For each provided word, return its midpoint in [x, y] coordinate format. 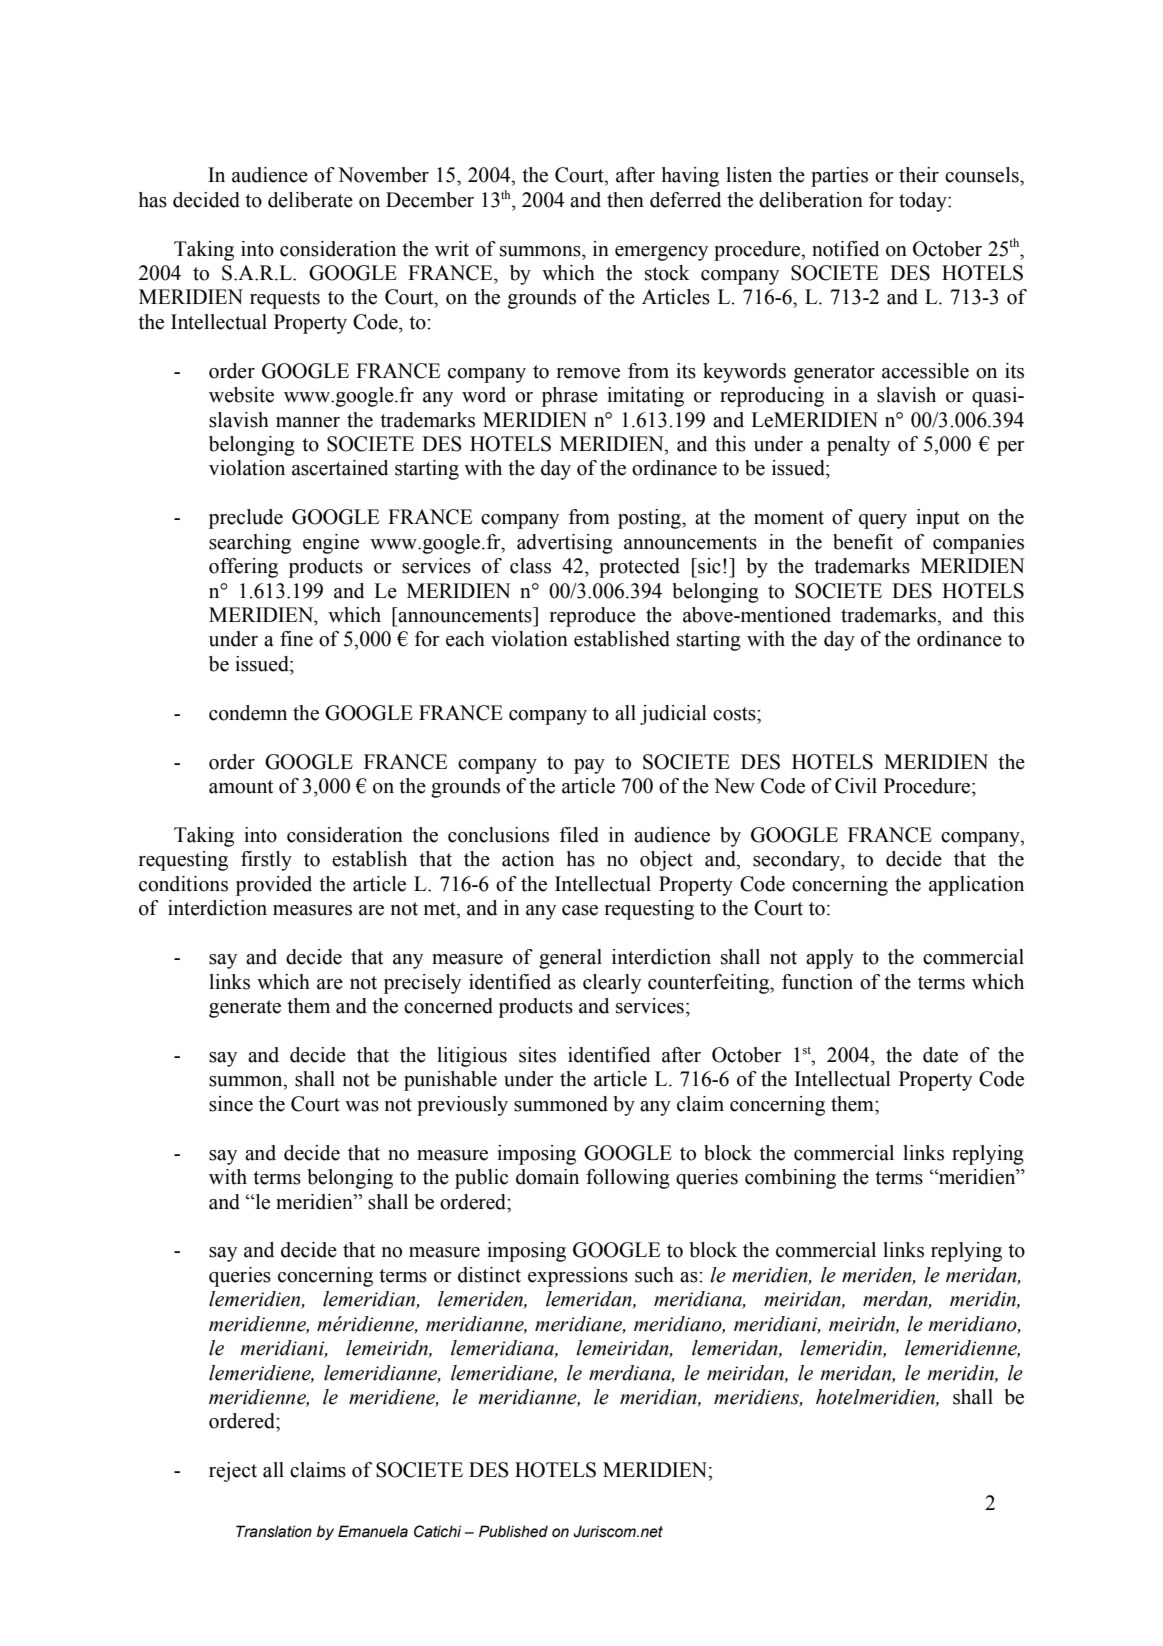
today [924, 202]
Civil [856, 786]
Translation [274, 1531]
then [625, 200]
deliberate [310, 200]
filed [579, 835]
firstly [266, 861]
